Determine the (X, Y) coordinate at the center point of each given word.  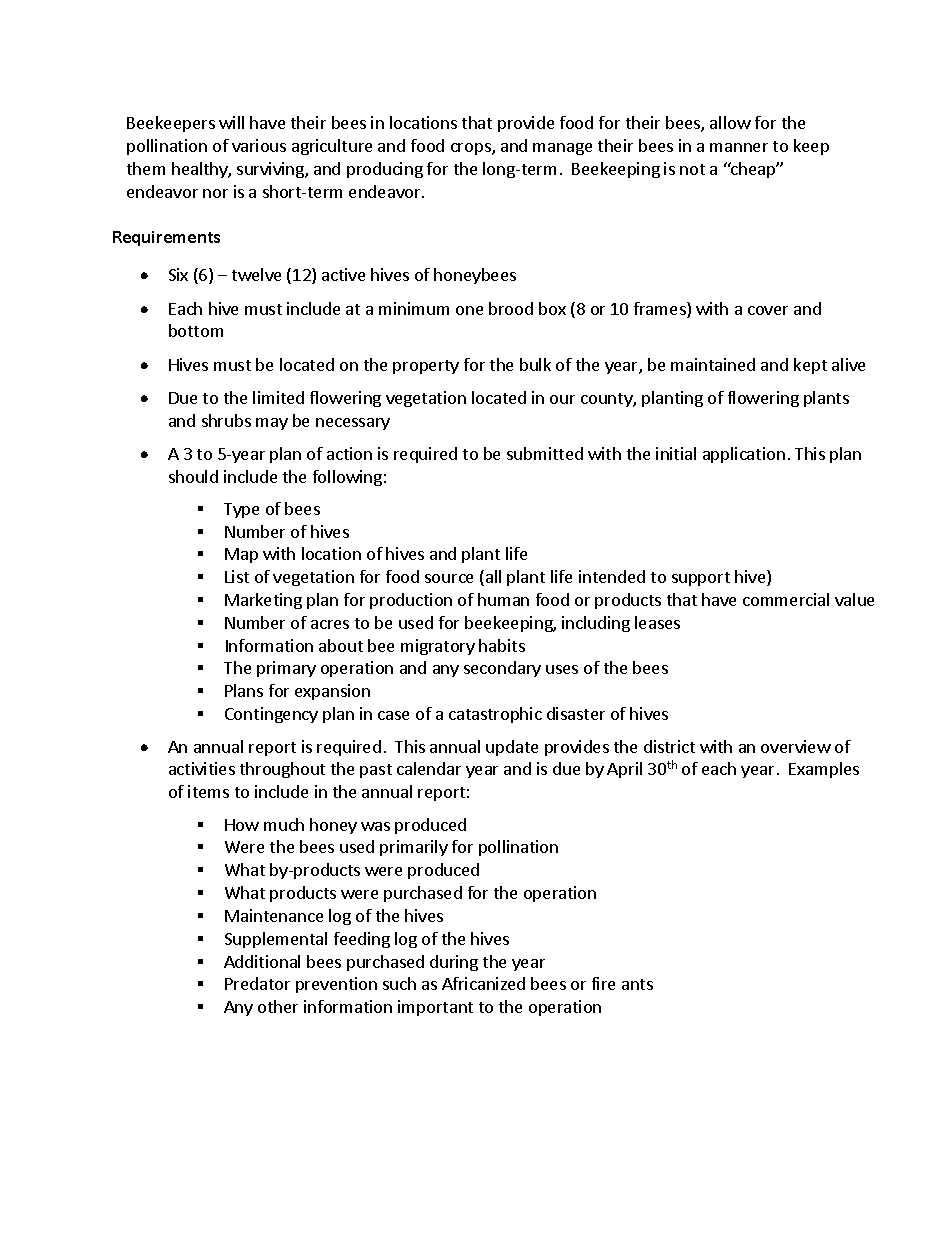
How (242, 825)
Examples (824, 770)
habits (502, 645)
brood (511, 308)
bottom (196, 330)
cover (768, 310)
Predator (257, 983)
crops (472, 149)
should (193, 476)
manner (739, 147)
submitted (545, 453)
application (744, 455)
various (259, 145)
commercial (786, 599)
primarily (414, 848)
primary (286, 669)
